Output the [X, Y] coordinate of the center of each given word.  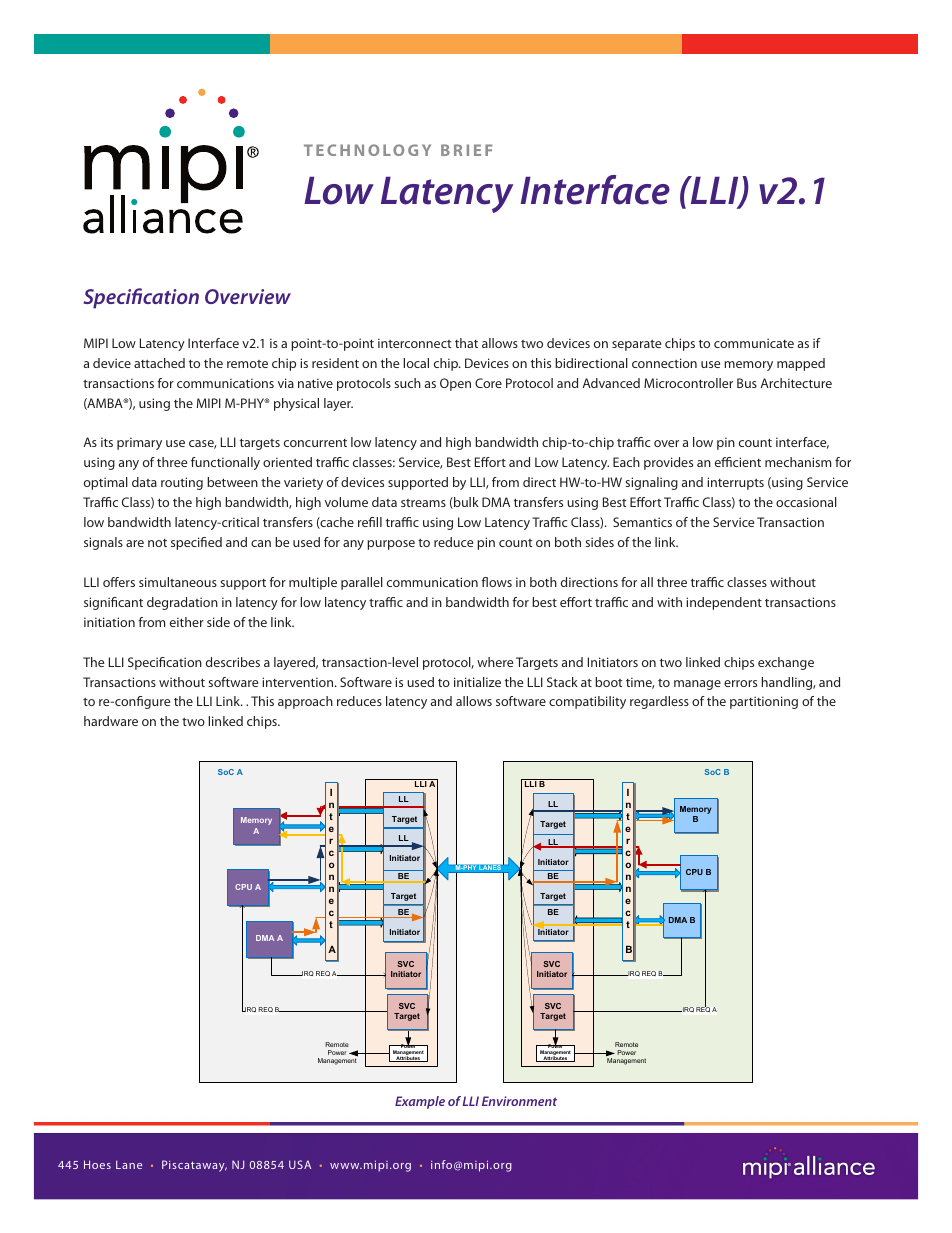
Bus [747, 383]
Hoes [97, 1164]
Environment [519, 1101]
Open [455, 384]
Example [420, 1102]
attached [159, 363]
